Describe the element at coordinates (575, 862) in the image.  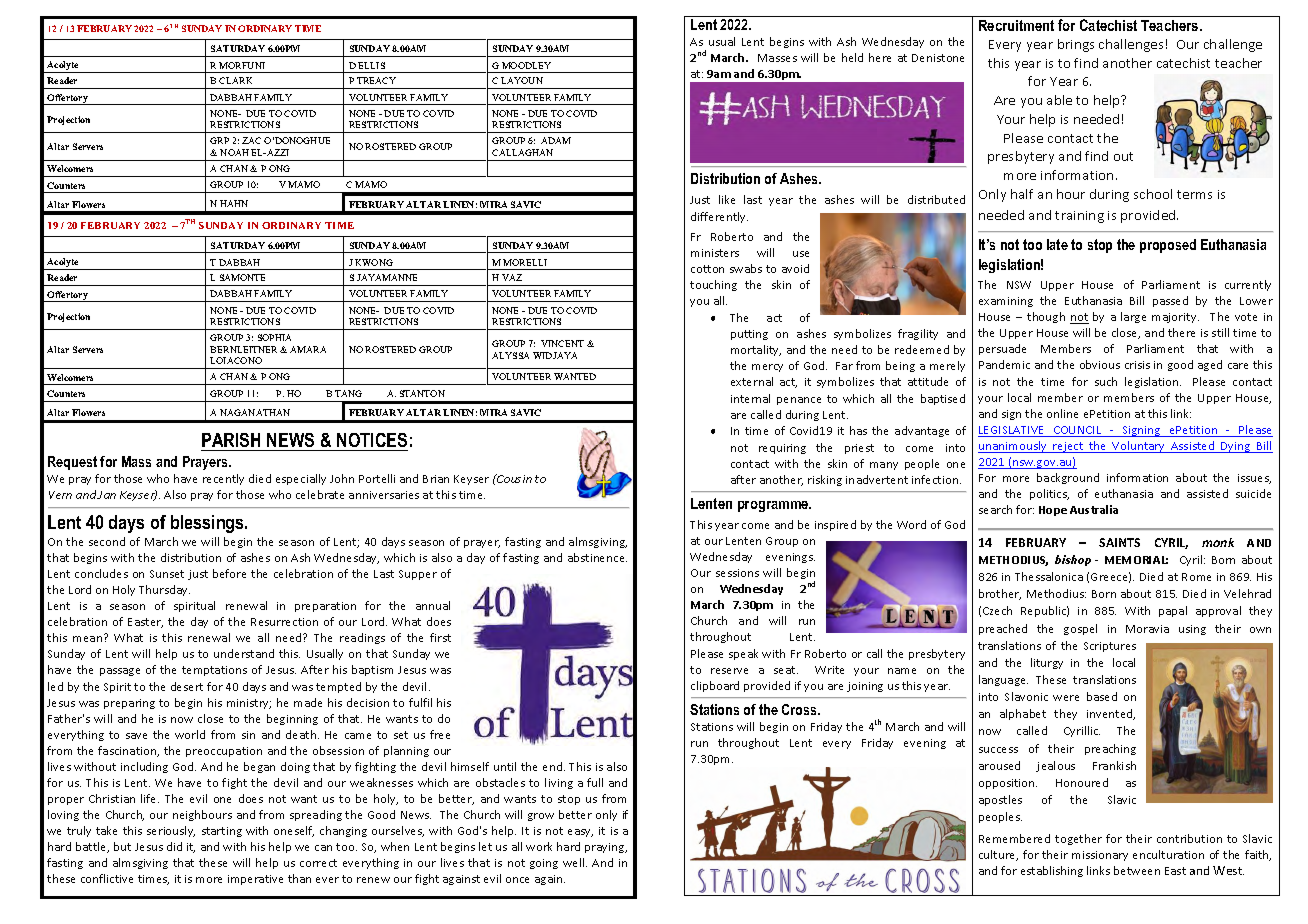
I see `well` at that location.
